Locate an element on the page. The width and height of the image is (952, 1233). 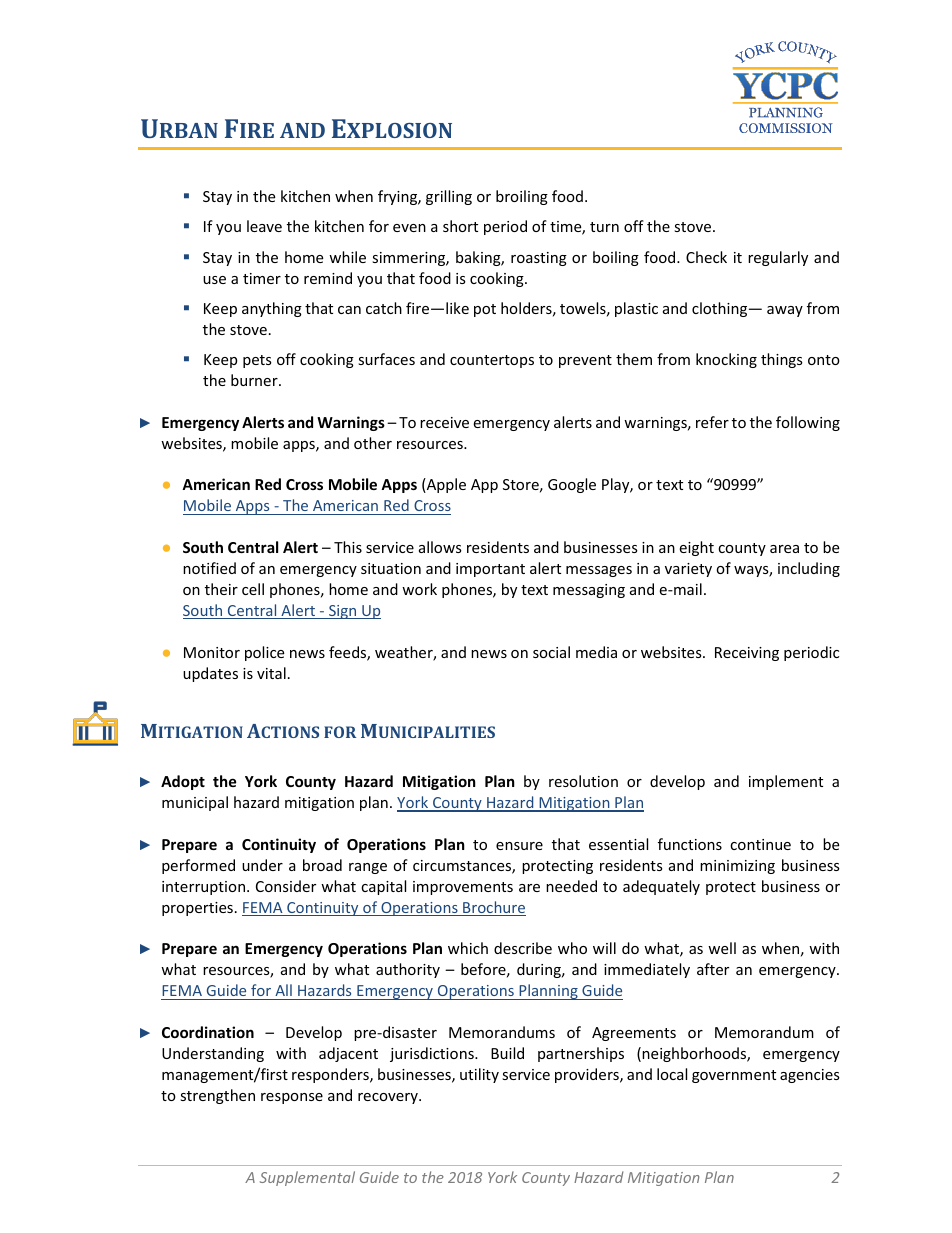
Receiving is located at coordinates (747, 654).
